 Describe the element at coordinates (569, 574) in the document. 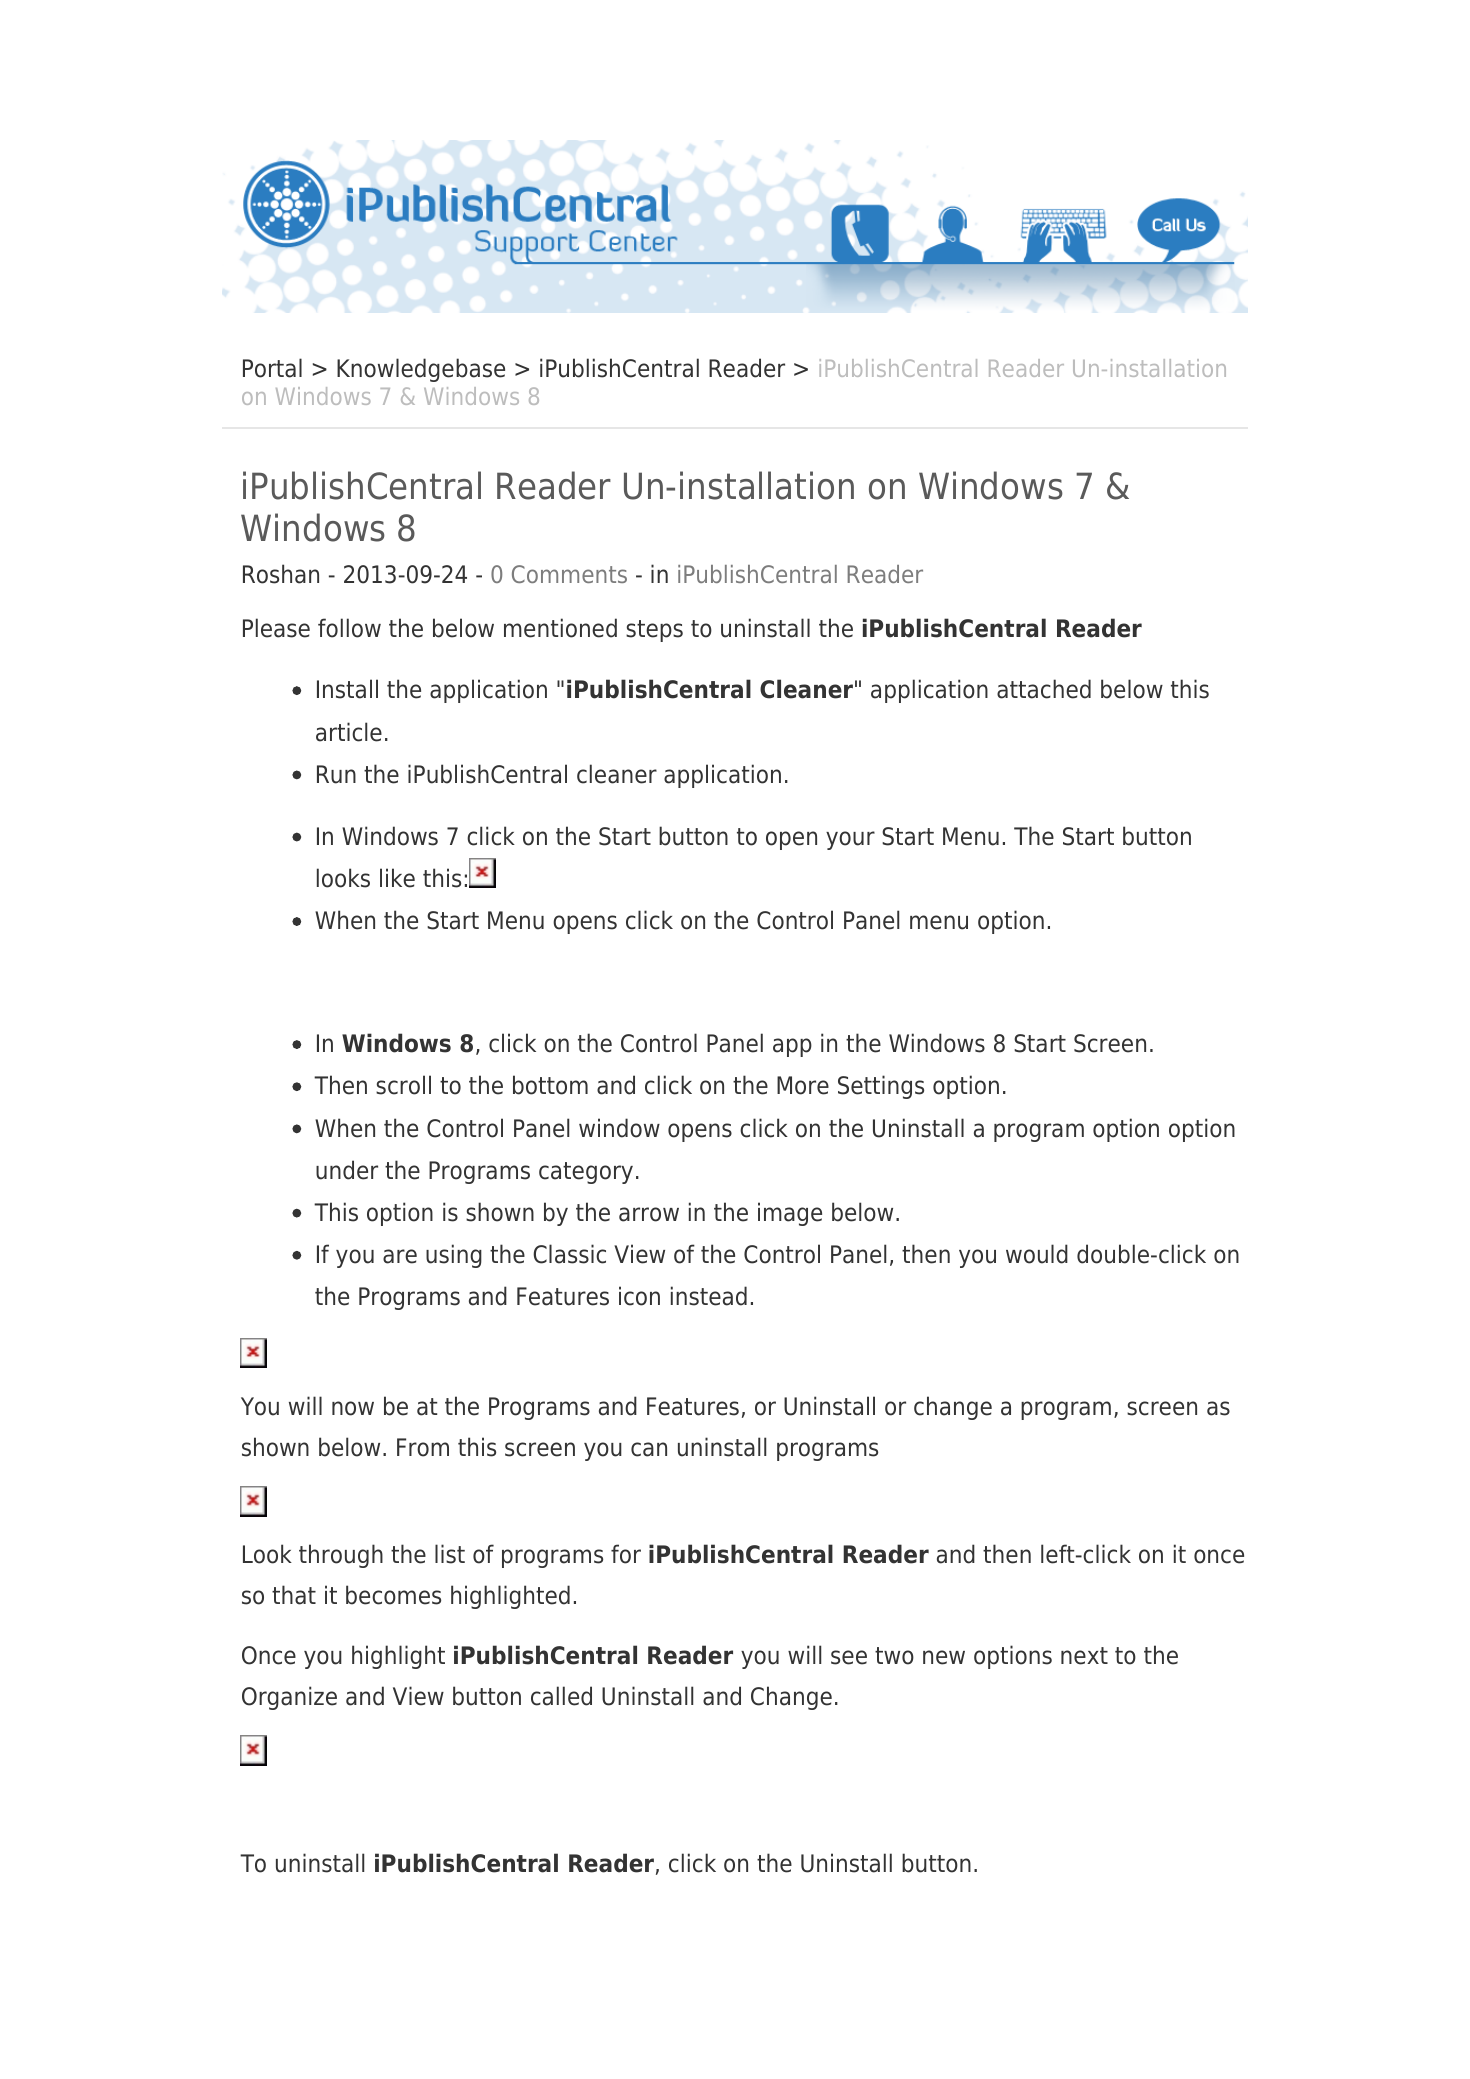

I see `Comments` at that location.
